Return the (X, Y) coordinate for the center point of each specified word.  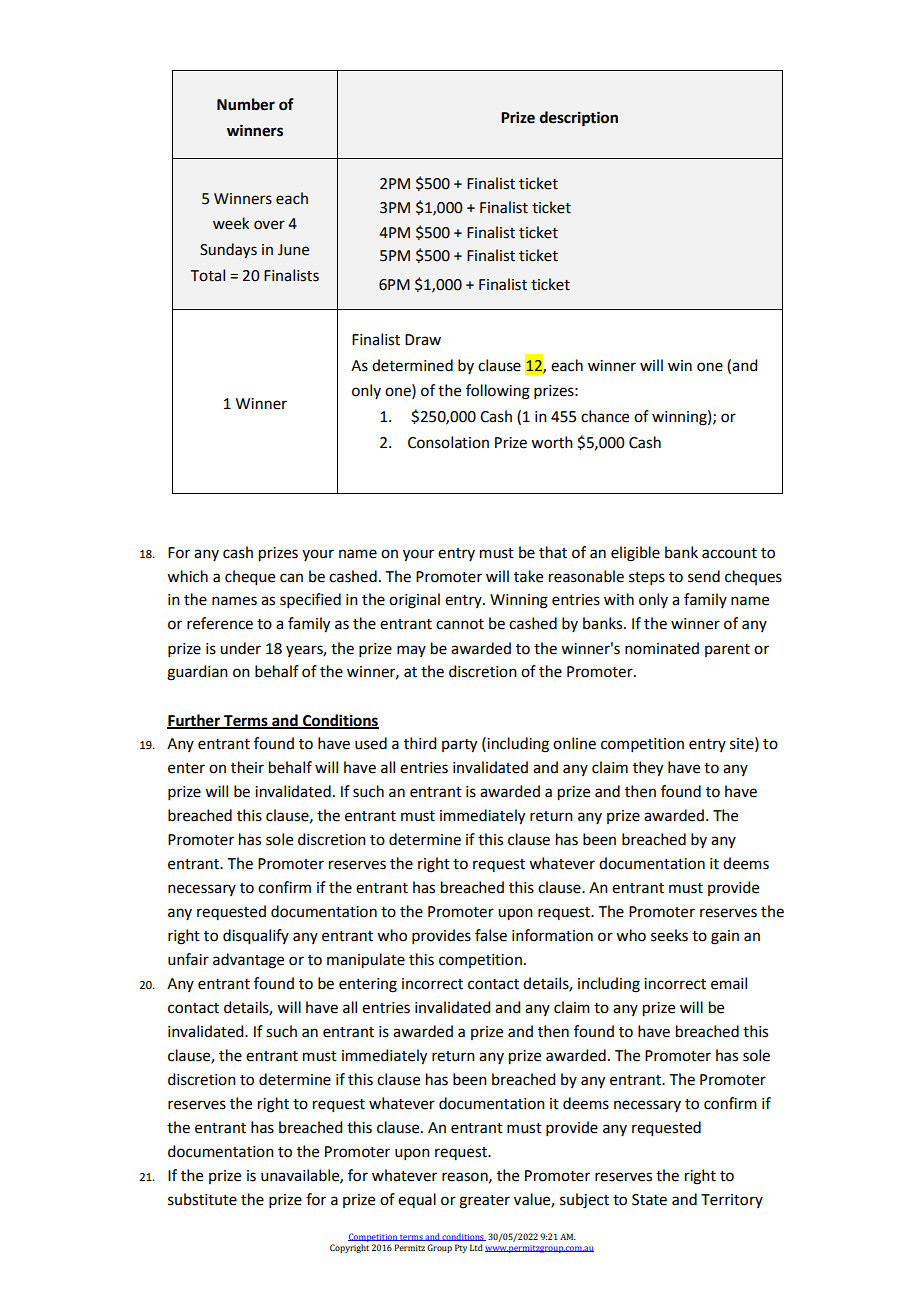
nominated (662, 648)
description (579, 119)
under (240, 648)
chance (605, 416)
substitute (202, 1199)
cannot (460, 624)
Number (246, 104)
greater (484, 1202)
